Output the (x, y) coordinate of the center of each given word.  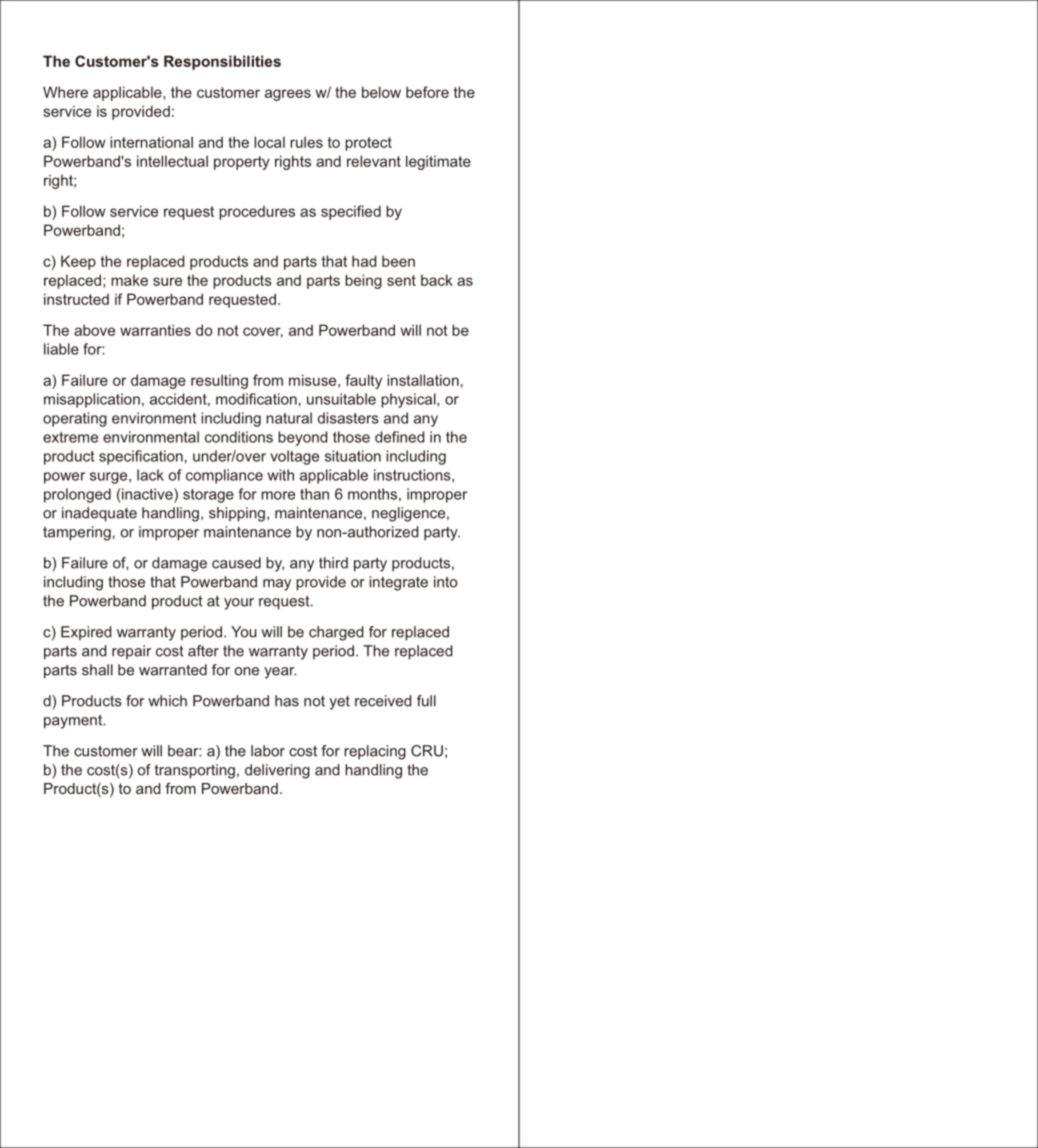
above (94, 330)
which (167, 701)
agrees (288, 95)
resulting (219, 381)
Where (65, 92)
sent (401, 280)
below (381, 92)
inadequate (99, 514)
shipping (237, 514)
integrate (398, 583)
